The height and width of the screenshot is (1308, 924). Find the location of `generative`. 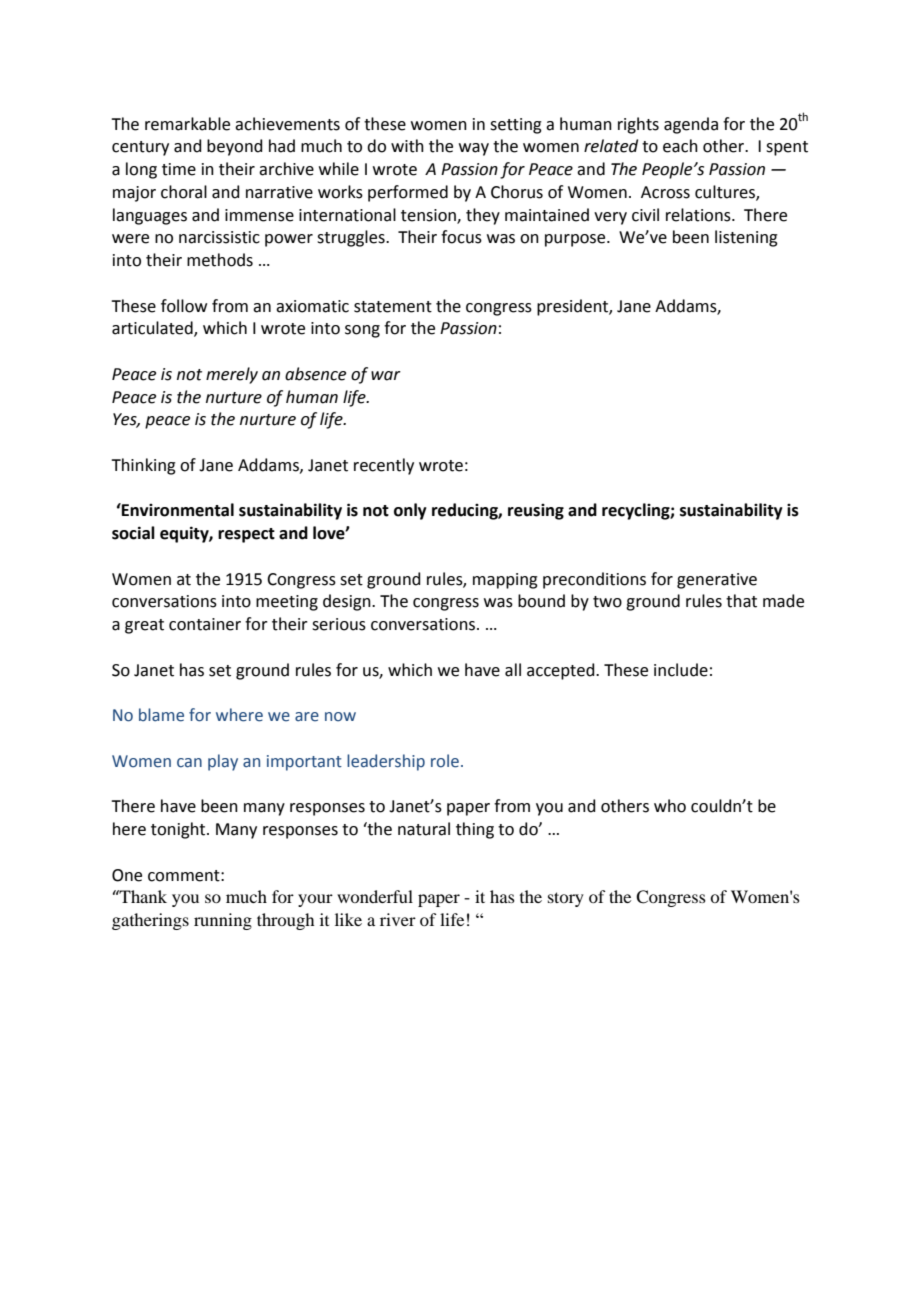

generative is located at coordinates (717, 581).
